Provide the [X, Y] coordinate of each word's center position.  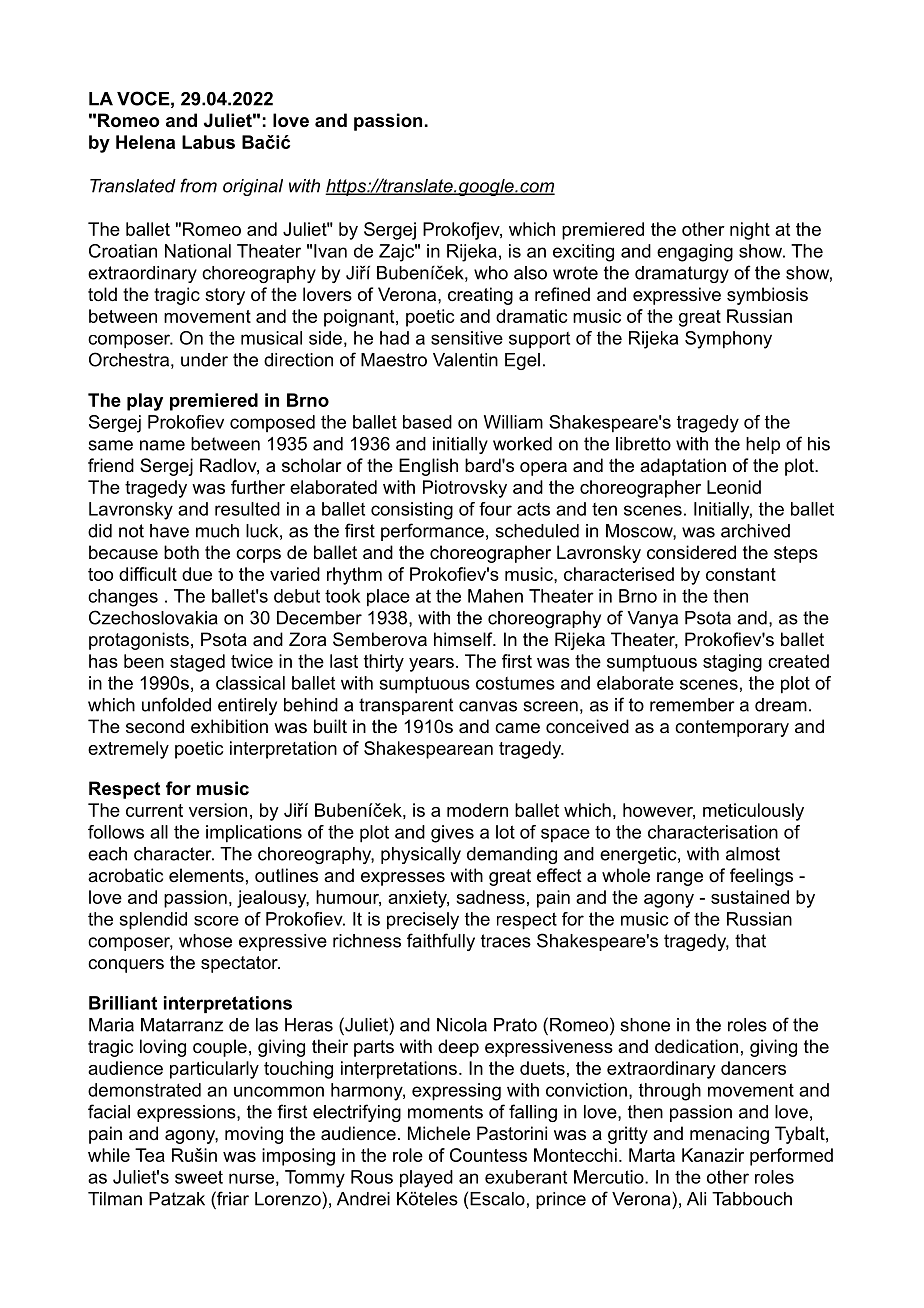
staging [732, 663]
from [198, 185]
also [530, 273]
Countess [488, 1155]
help [763, 445]
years [431, 665]
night [750, 231]
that [750, 941]
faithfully [441, 942]
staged [197, 663]
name [162, 445]
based [427, 422]
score [216, 921]
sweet [199, 1177]
